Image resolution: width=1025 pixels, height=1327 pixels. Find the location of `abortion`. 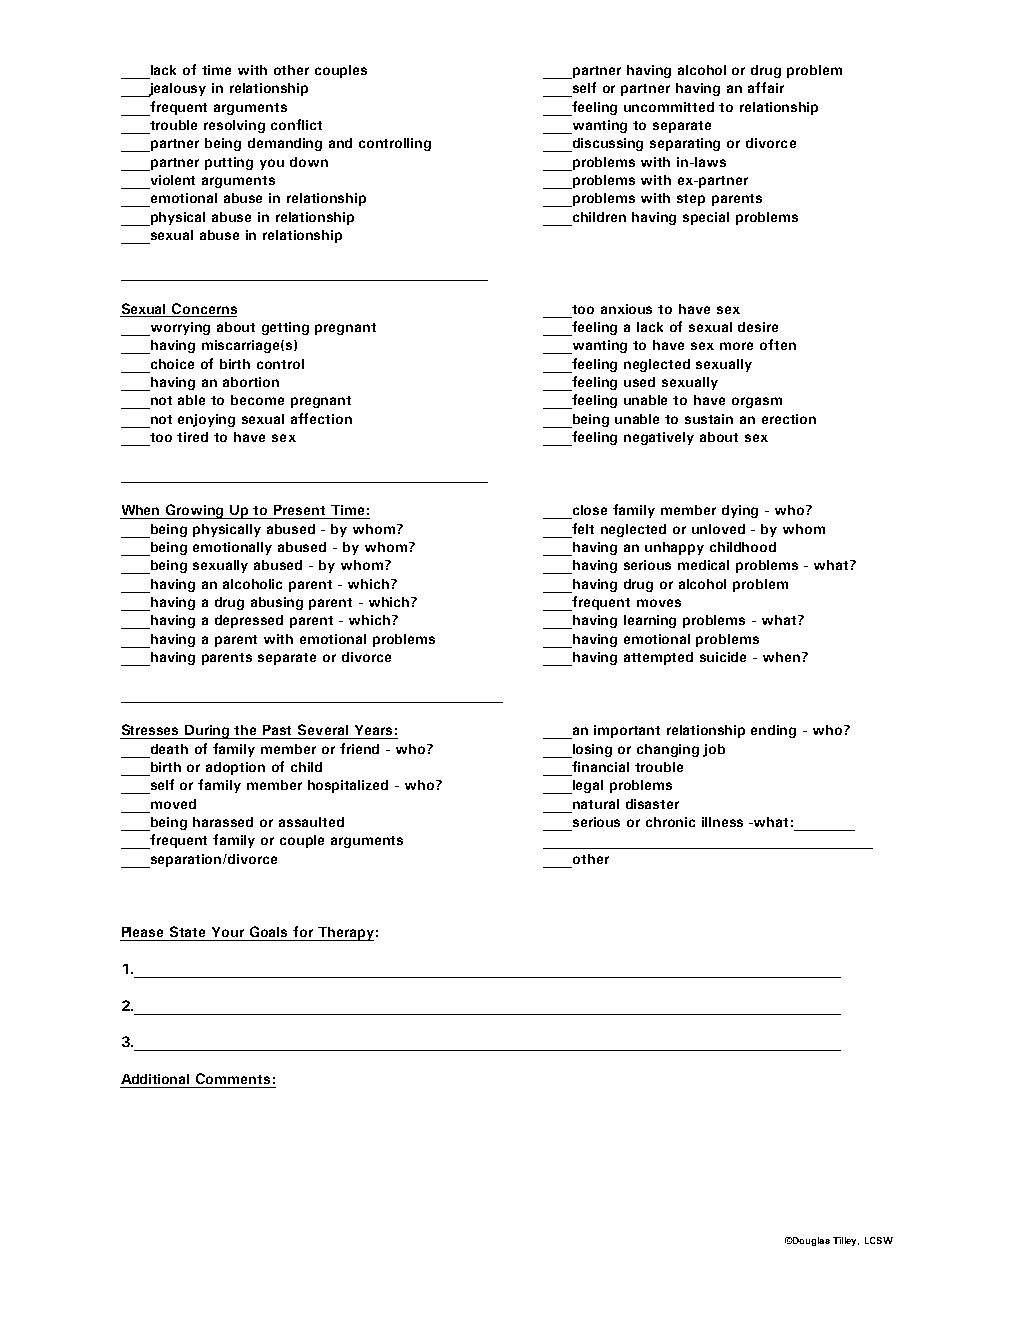

abortion is located at coordinates (251, 382).
